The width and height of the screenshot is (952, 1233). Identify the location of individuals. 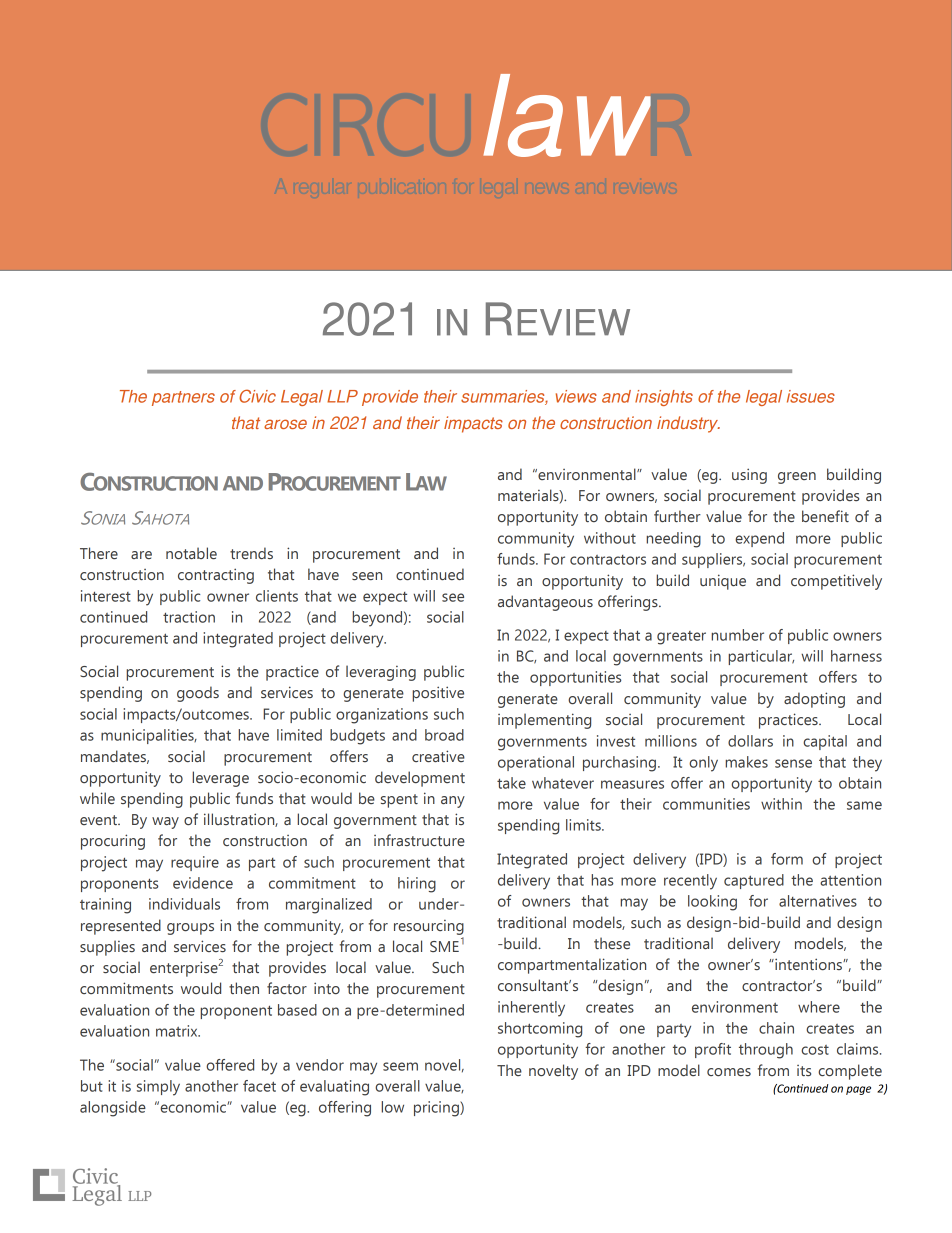
(184, 904).
